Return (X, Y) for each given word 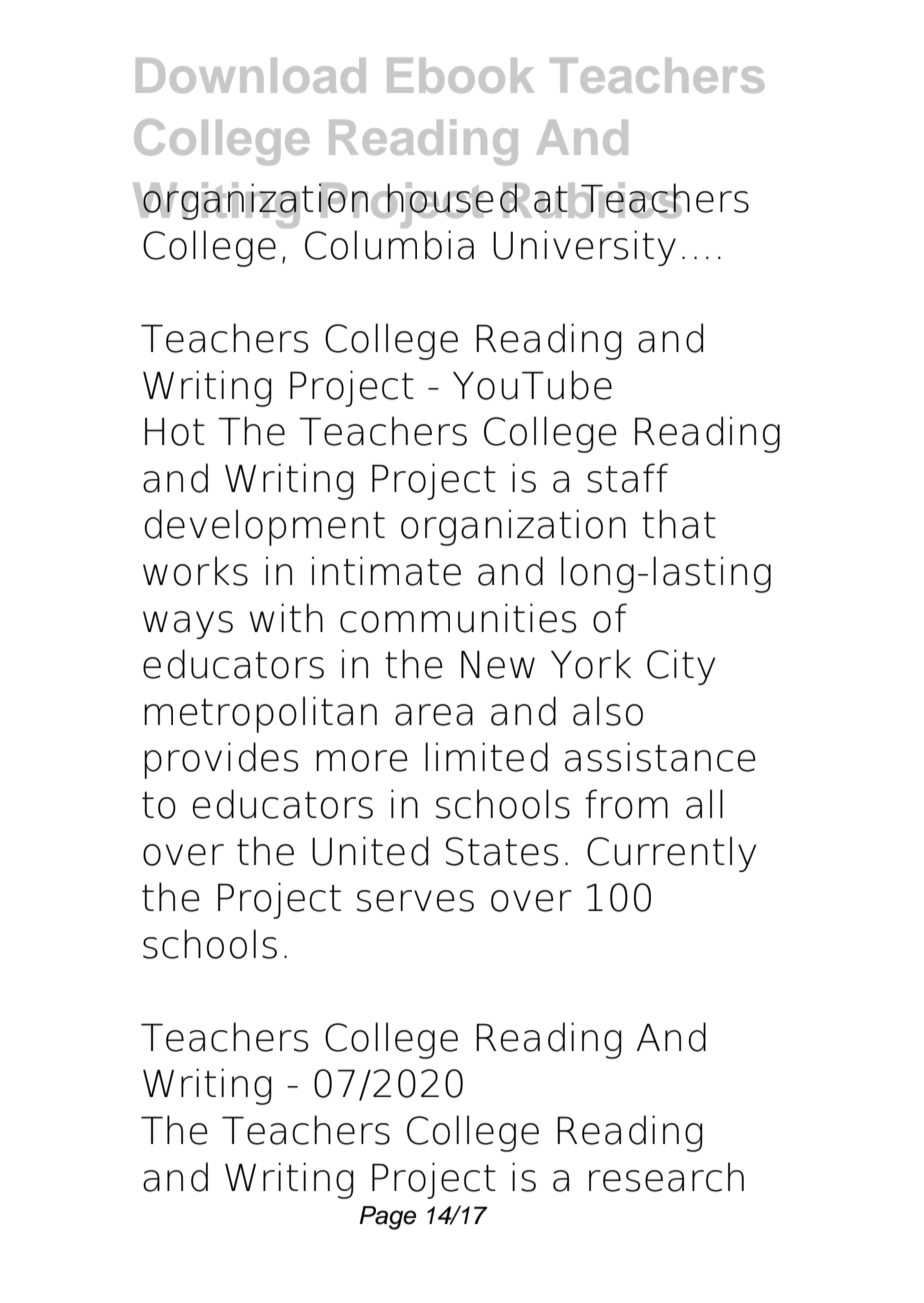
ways (188, 625)
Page (387, 1218)
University (584, 248)
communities (458, 618)
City (681, 667)
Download (251, 75)
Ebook (460, 75)
